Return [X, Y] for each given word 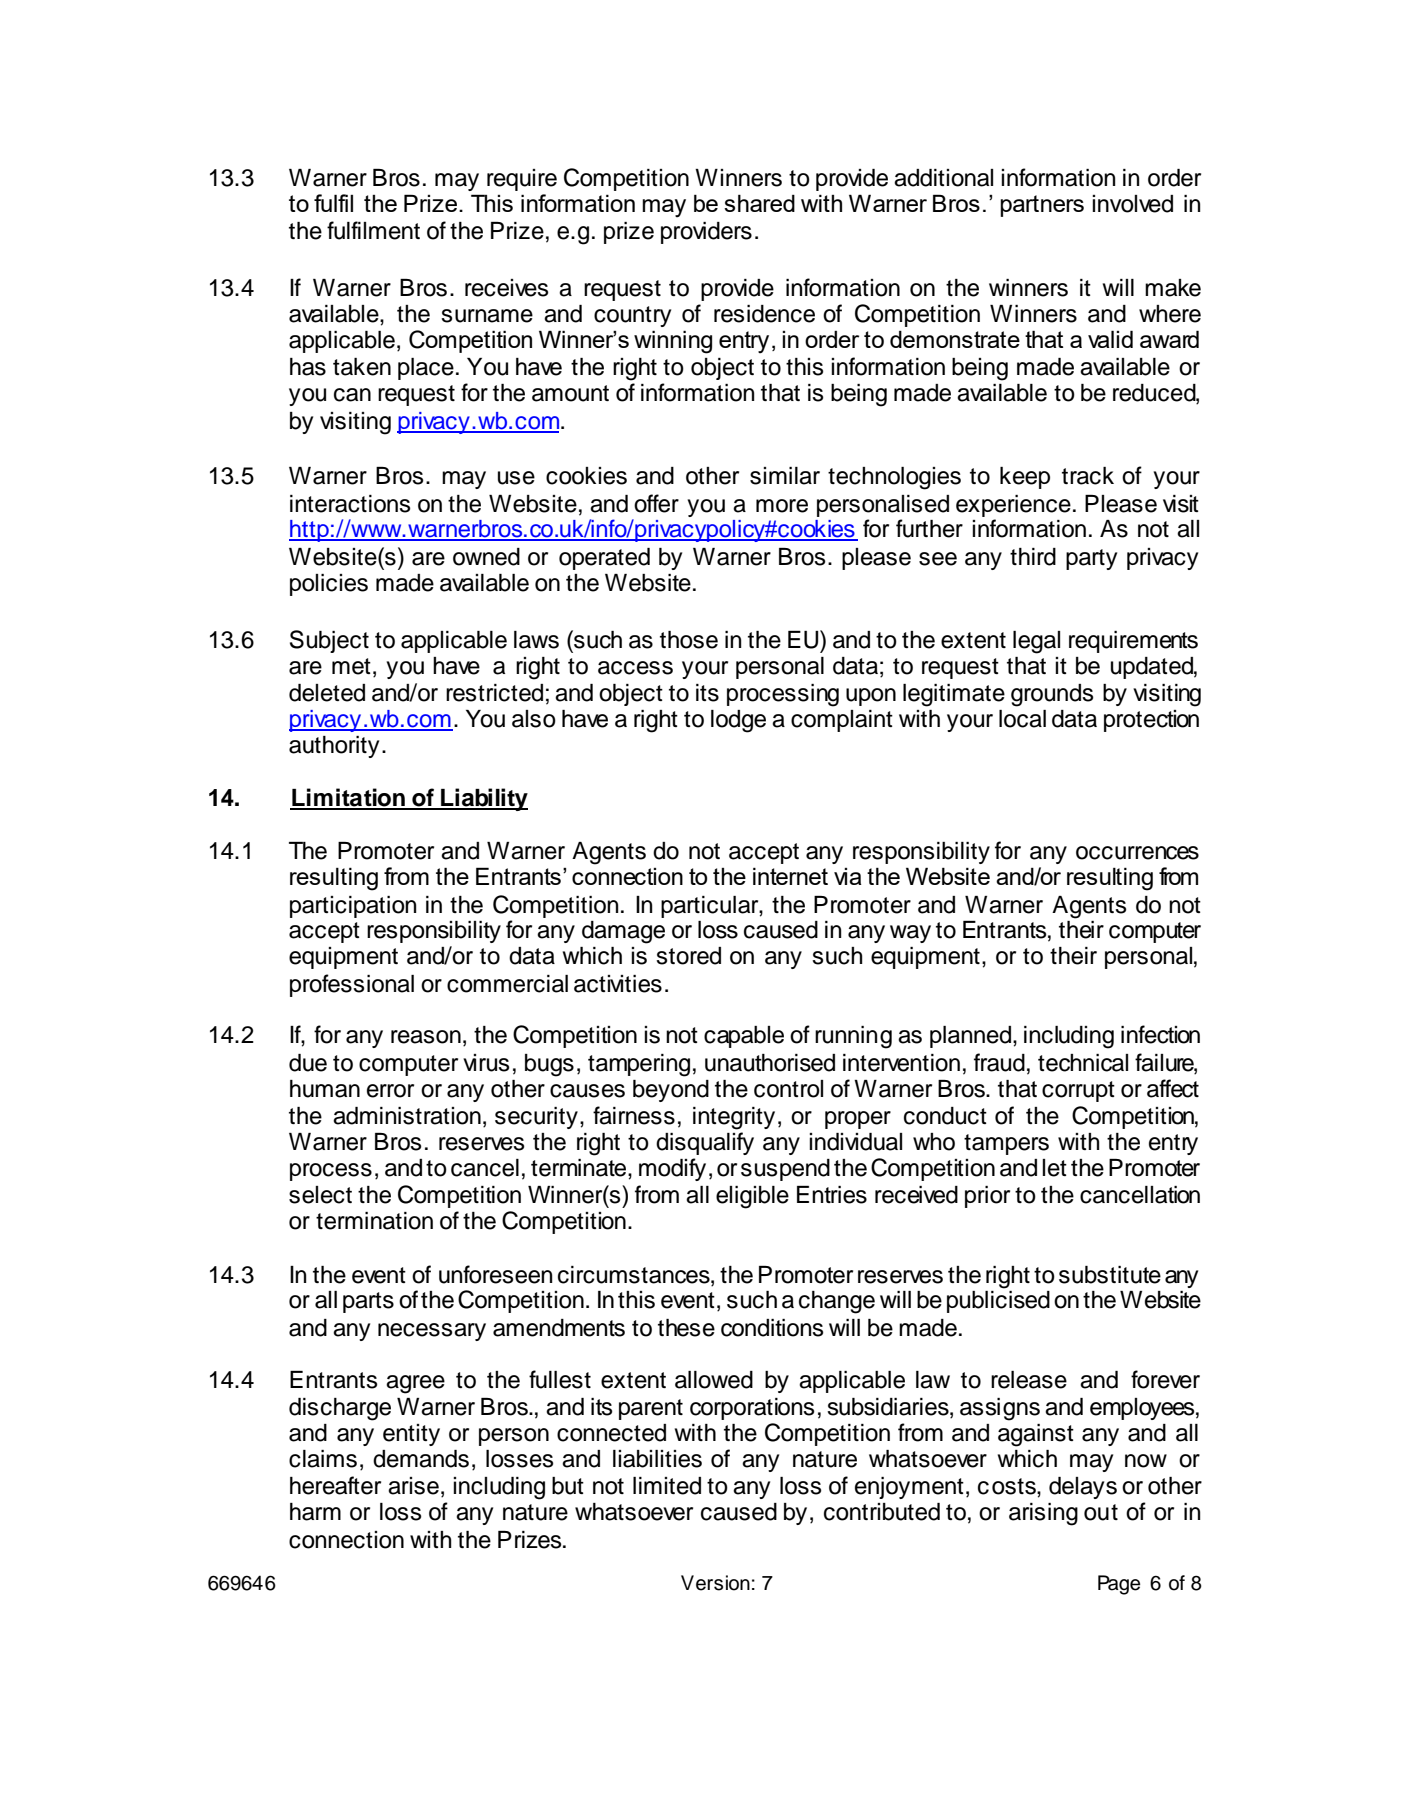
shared [759, 203]
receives [506, 288]
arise [413, 1486]
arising [1043, 1514]
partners [1042, 206]
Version [715, 1583]
